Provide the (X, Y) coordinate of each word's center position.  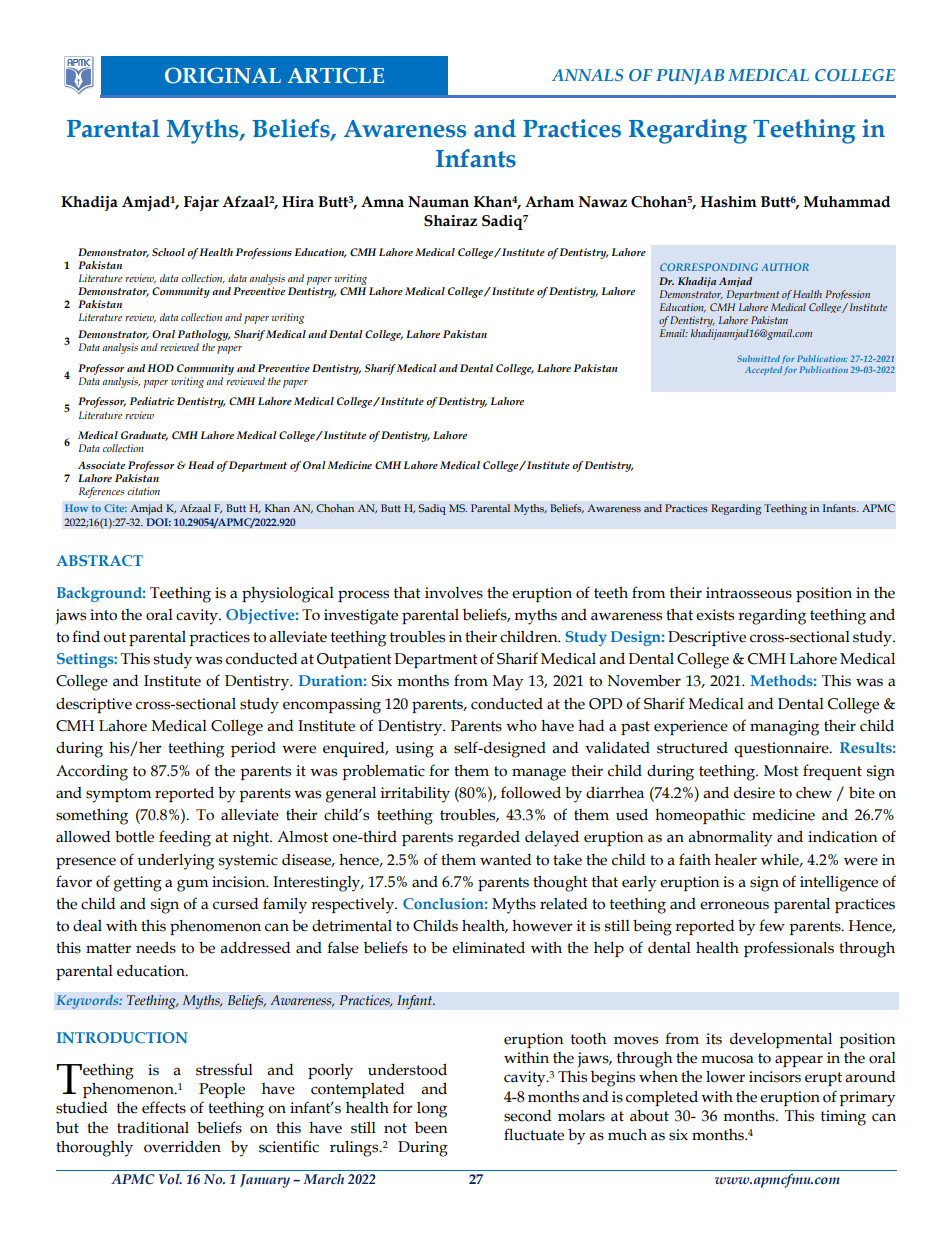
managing (784, 728)
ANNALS (587, 75)
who (521, 726)
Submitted (758, 358)
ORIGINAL (223, 75)
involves (454, 593)
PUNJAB (690, 77)
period (253, 749)
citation (143, 491)
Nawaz (603, 202)
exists (715, 615)
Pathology (203, 337)
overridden (182, 1146)
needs (156, 947)
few (772, 925)
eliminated (488, 947)
